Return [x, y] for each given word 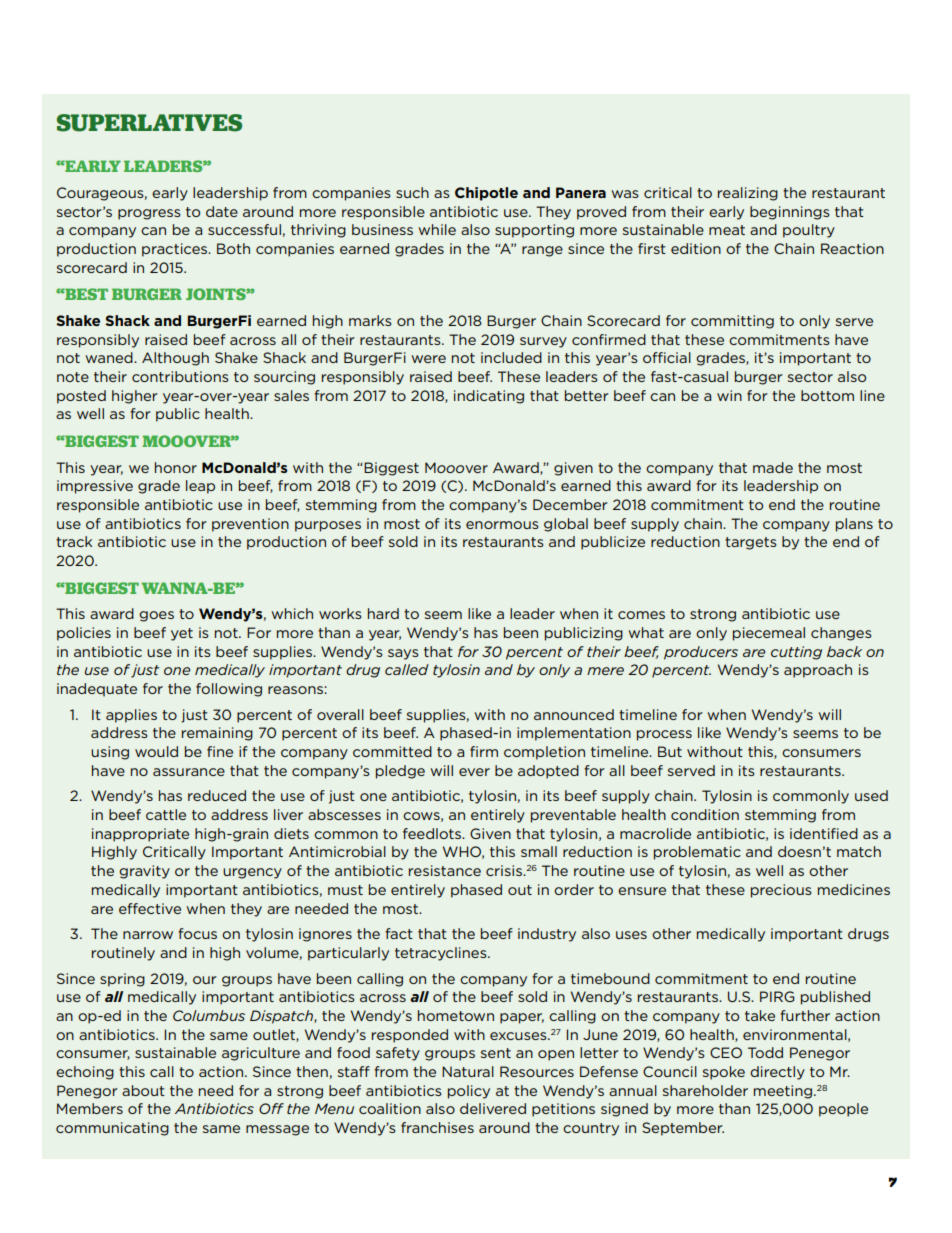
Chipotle [486, 194]
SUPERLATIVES [149, 123]
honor [176, 467]
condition [705, 814]
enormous [502, 525]
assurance [189, 772]
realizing [748, 194]
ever [474, 772]
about [143, 1090]
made [773, 467]
